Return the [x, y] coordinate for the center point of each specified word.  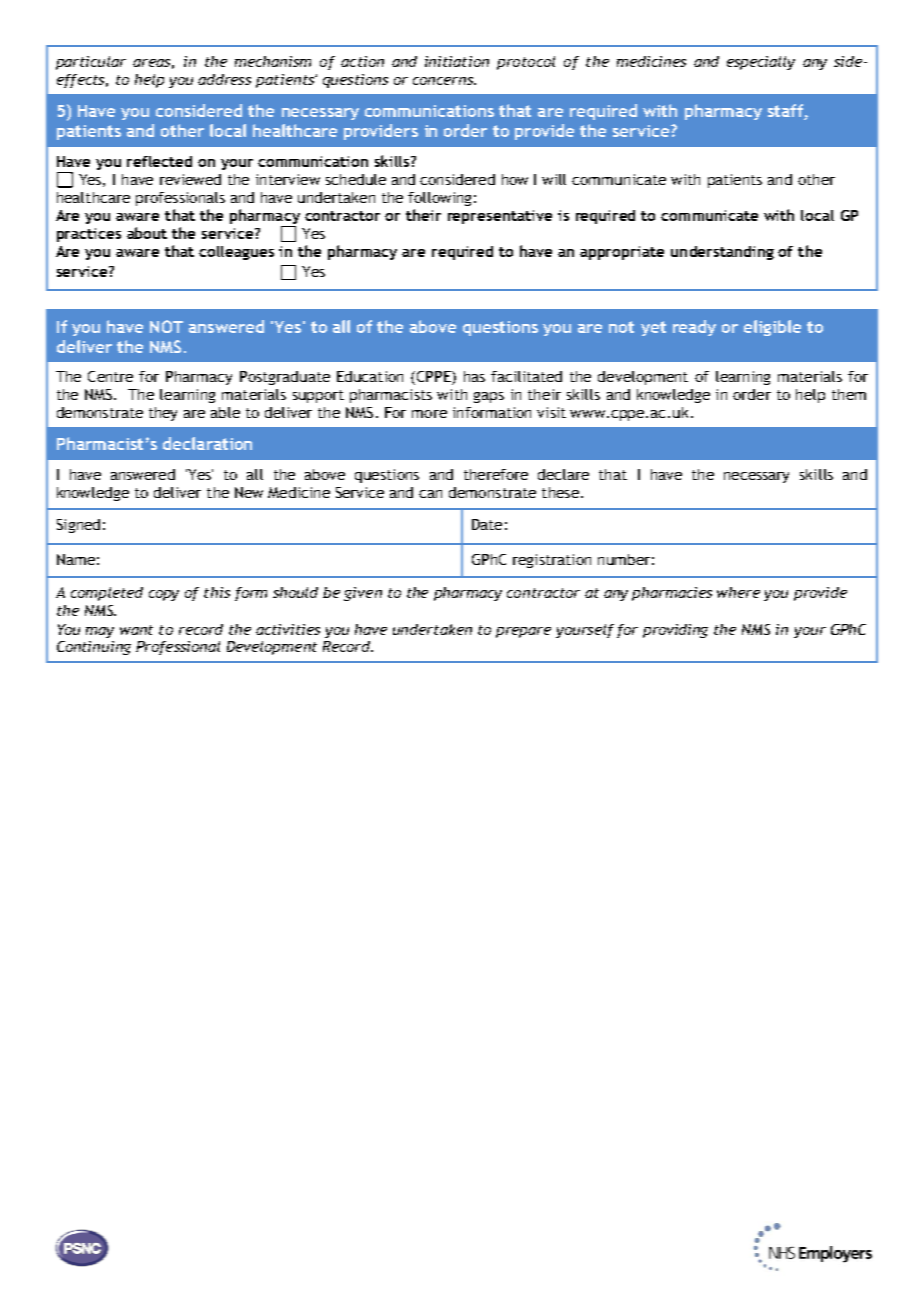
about [147, 233]
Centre [110, 376]
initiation [457, 61]
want [136, 630]
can [430, 494]
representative [500, 217]
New [249, 492]
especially [761, 63]
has [474, 376]
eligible [772, 328]
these [560, 492]
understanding [722, 253]
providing [675, 631]
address [224, 79]
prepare [523, 632]
